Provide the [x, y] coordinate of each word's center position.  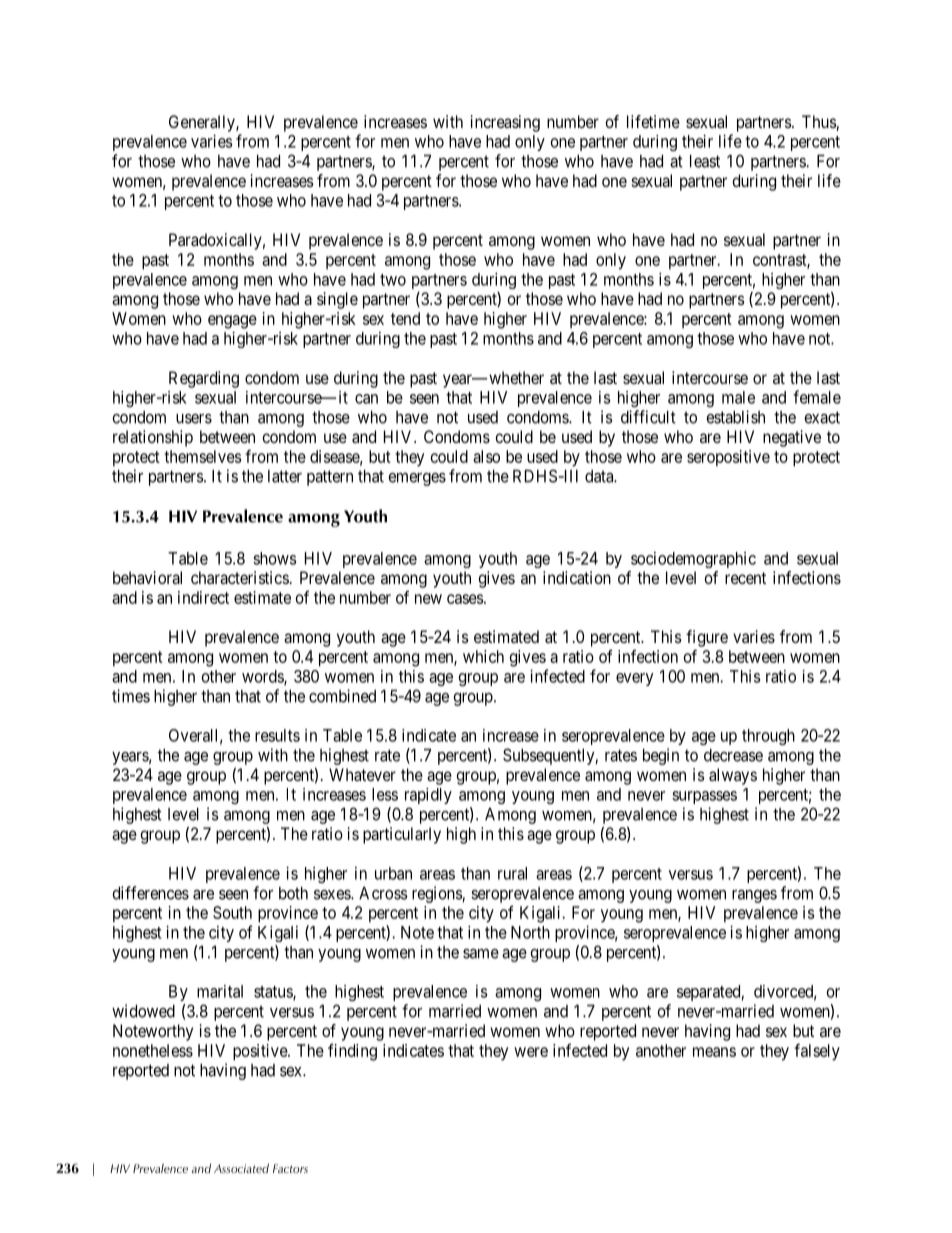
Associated [241, 1168]
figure [707, 638]
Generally [203, 123]
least [705, 161]
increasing [505, 123]
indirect [203, 597]
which [483, 656]
